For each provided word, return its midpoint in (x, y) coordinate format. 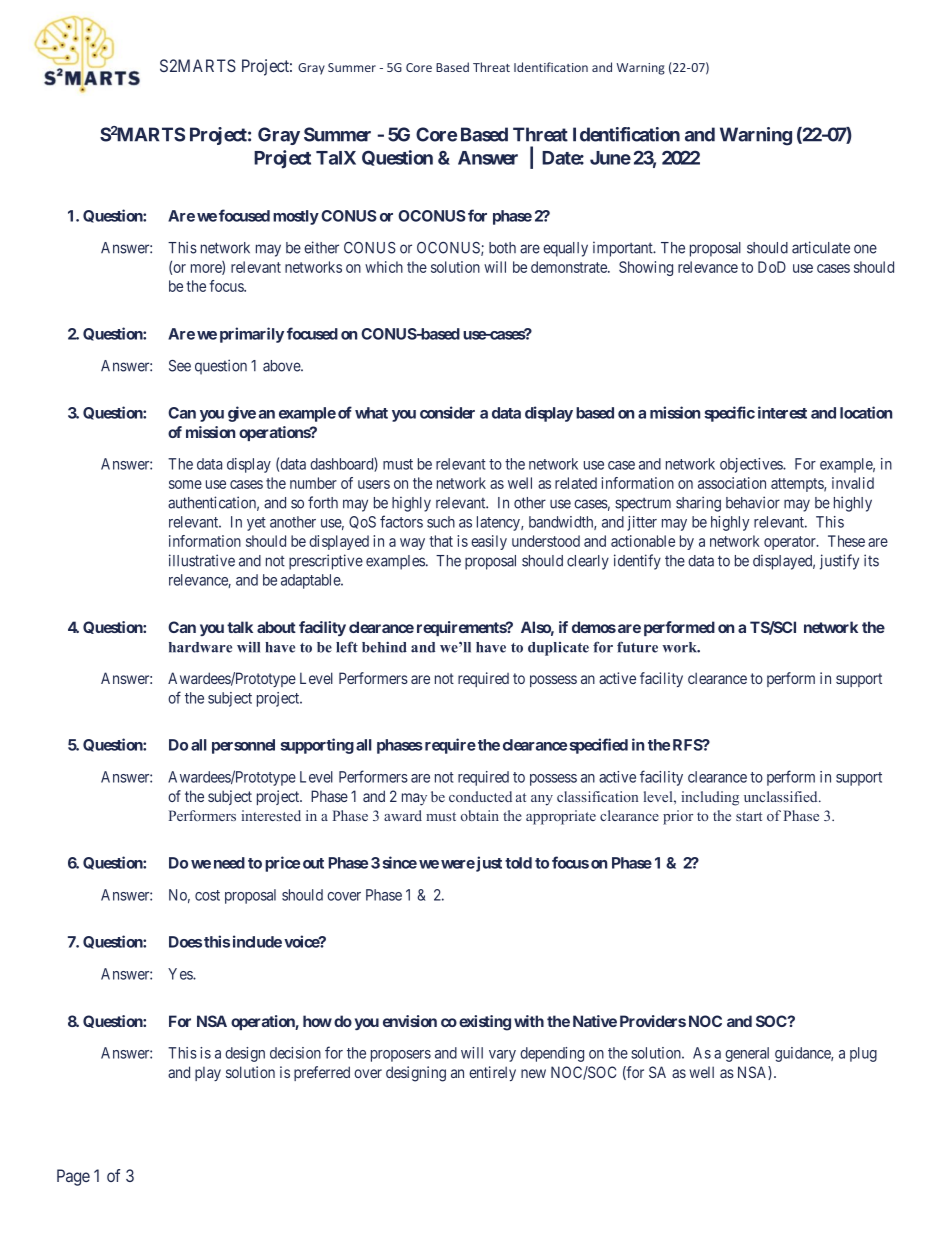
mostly (296, 217)
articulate (821, 247)
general (747, 1054)
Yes (181, 974)
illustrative (202, 560)
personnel (243, 746)
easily (489, 542)
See (180, 366)
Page (73, 1177)
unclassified (782, 796)
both (502, 248)
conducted (480, 796)
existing (485, 1023)
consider (447, 412)
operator (791, 543)
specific (729, 414)
